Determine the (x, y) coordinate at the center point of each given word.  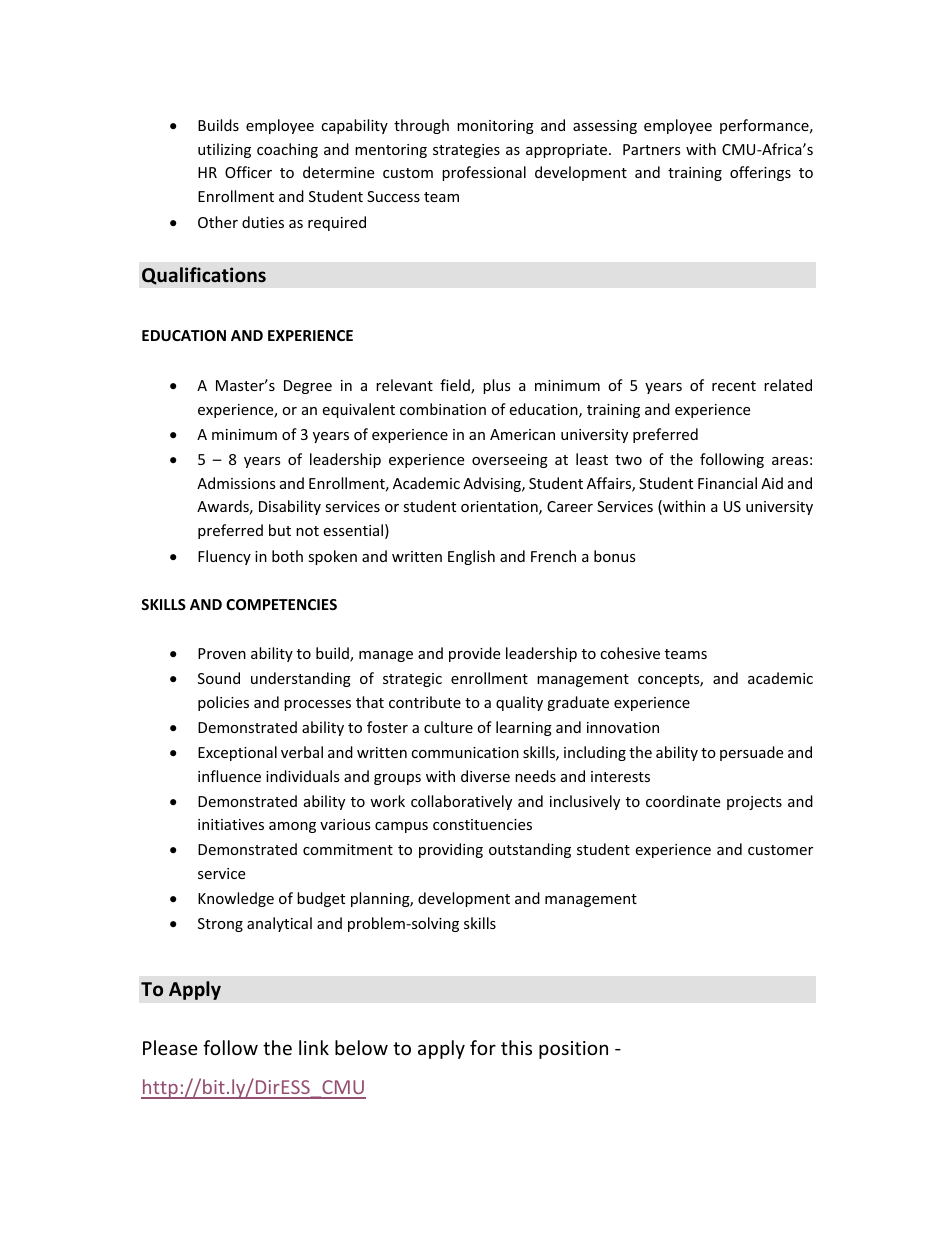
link (314, 1047)
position (573, 1050)
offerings (760, 173)
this (516, 1047)
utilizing (224, 150)
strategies (466, 151)
